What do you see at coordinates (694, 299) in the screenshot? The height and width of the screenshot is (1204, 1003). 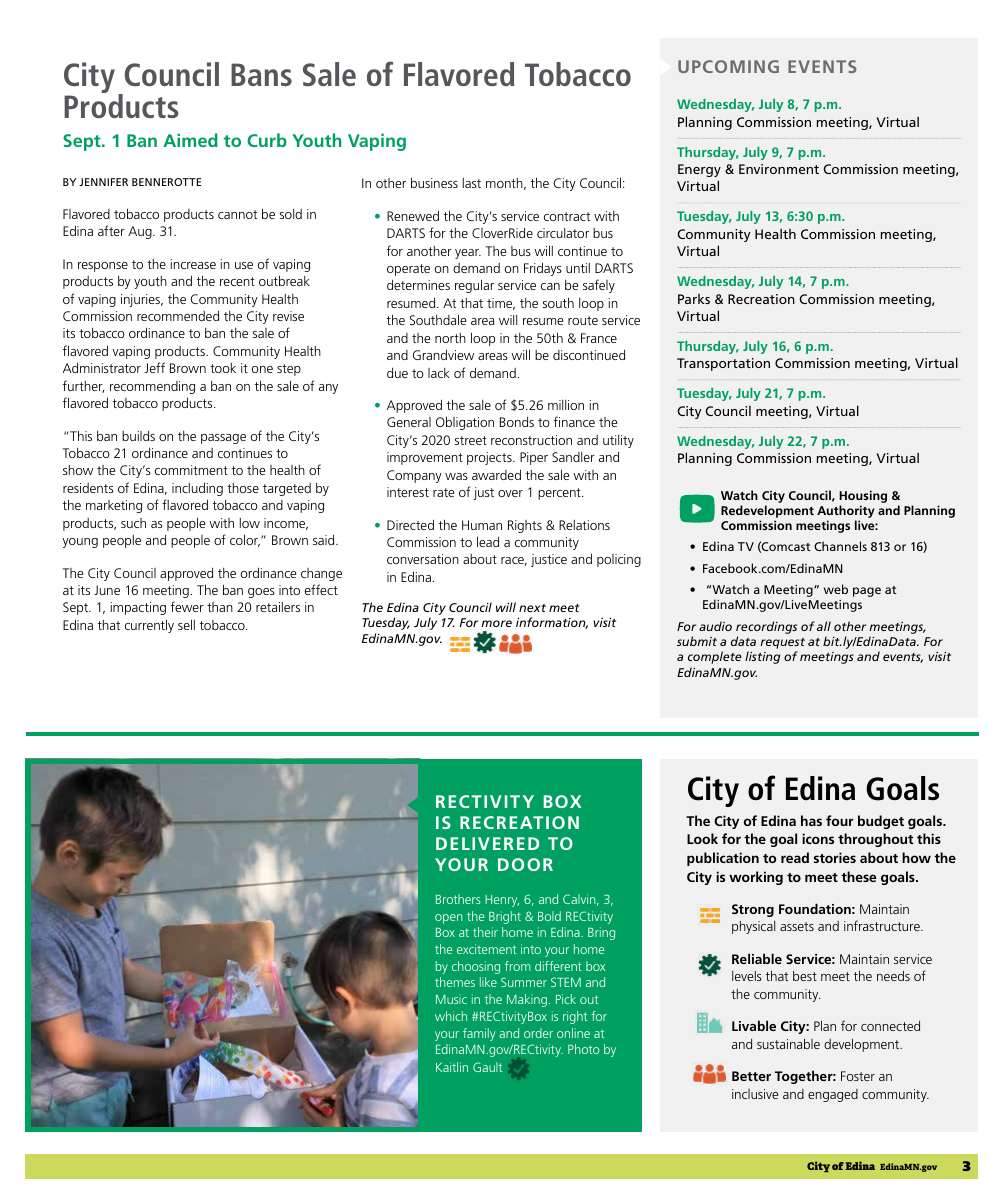 I see `Parks` at bounding box center [694, 299].
